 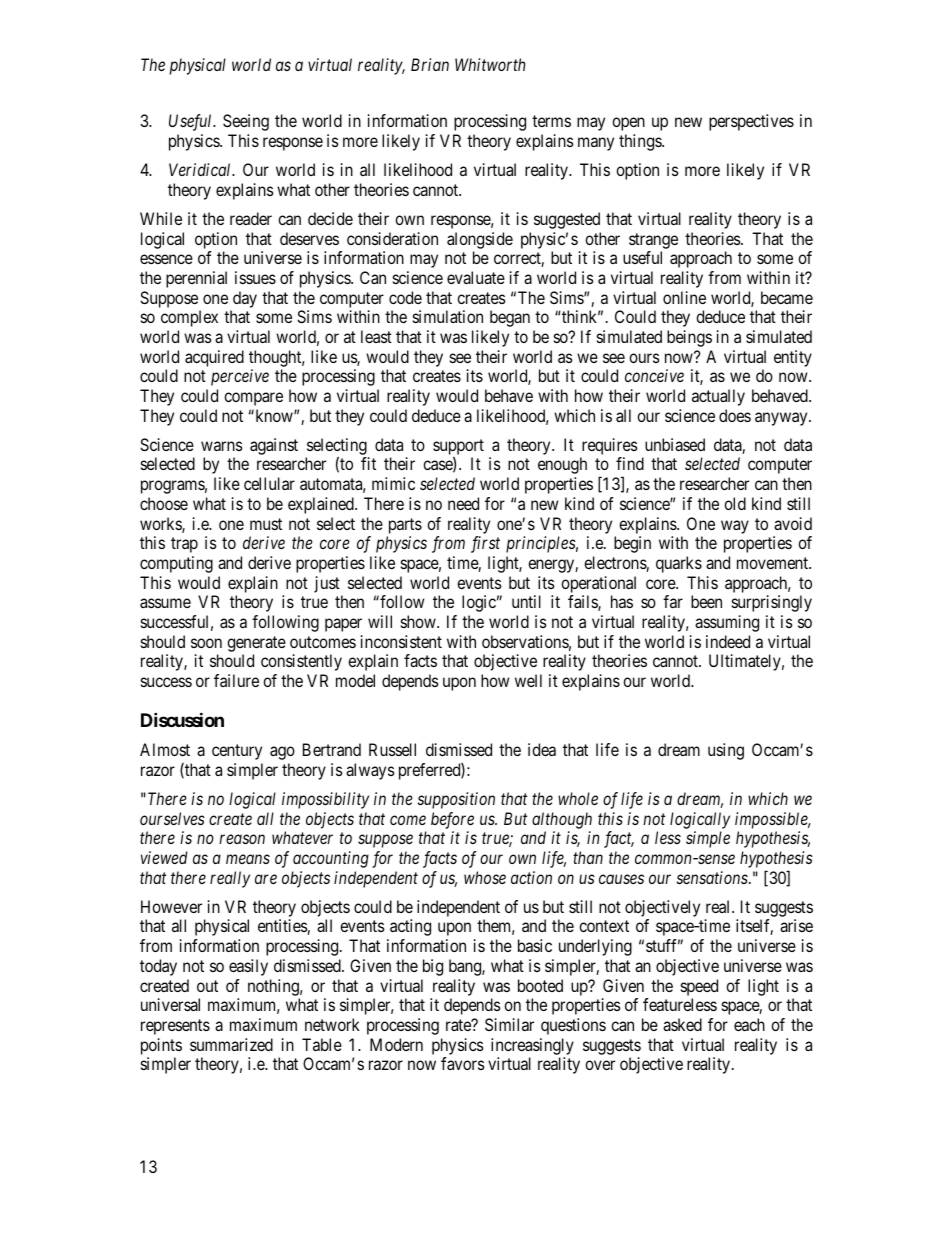 I want to click on summarized, so click(x=231, y=1044).
